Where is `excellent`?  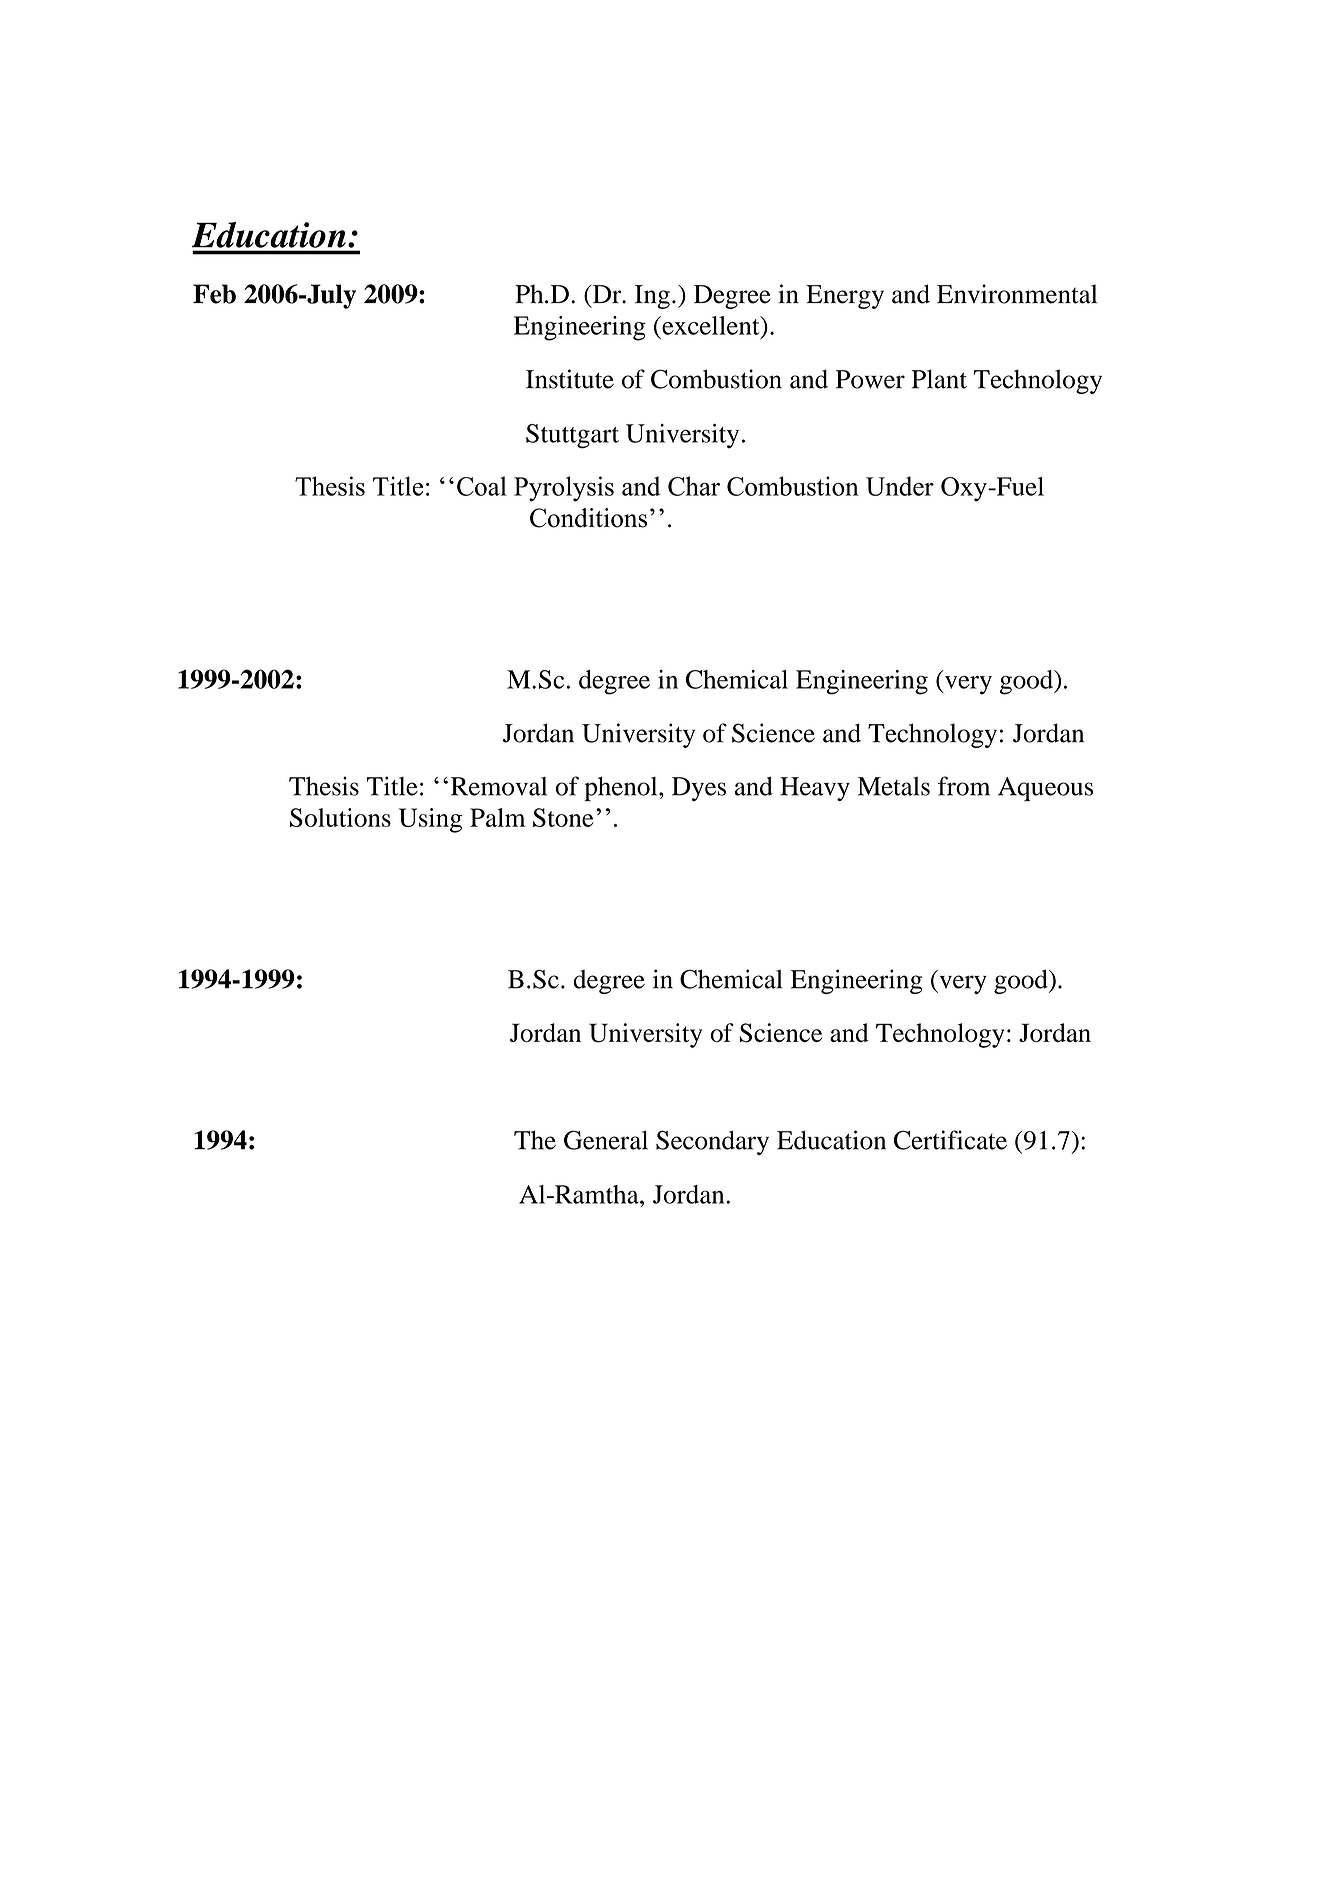
excellent is located at coordinates (711, 325).
